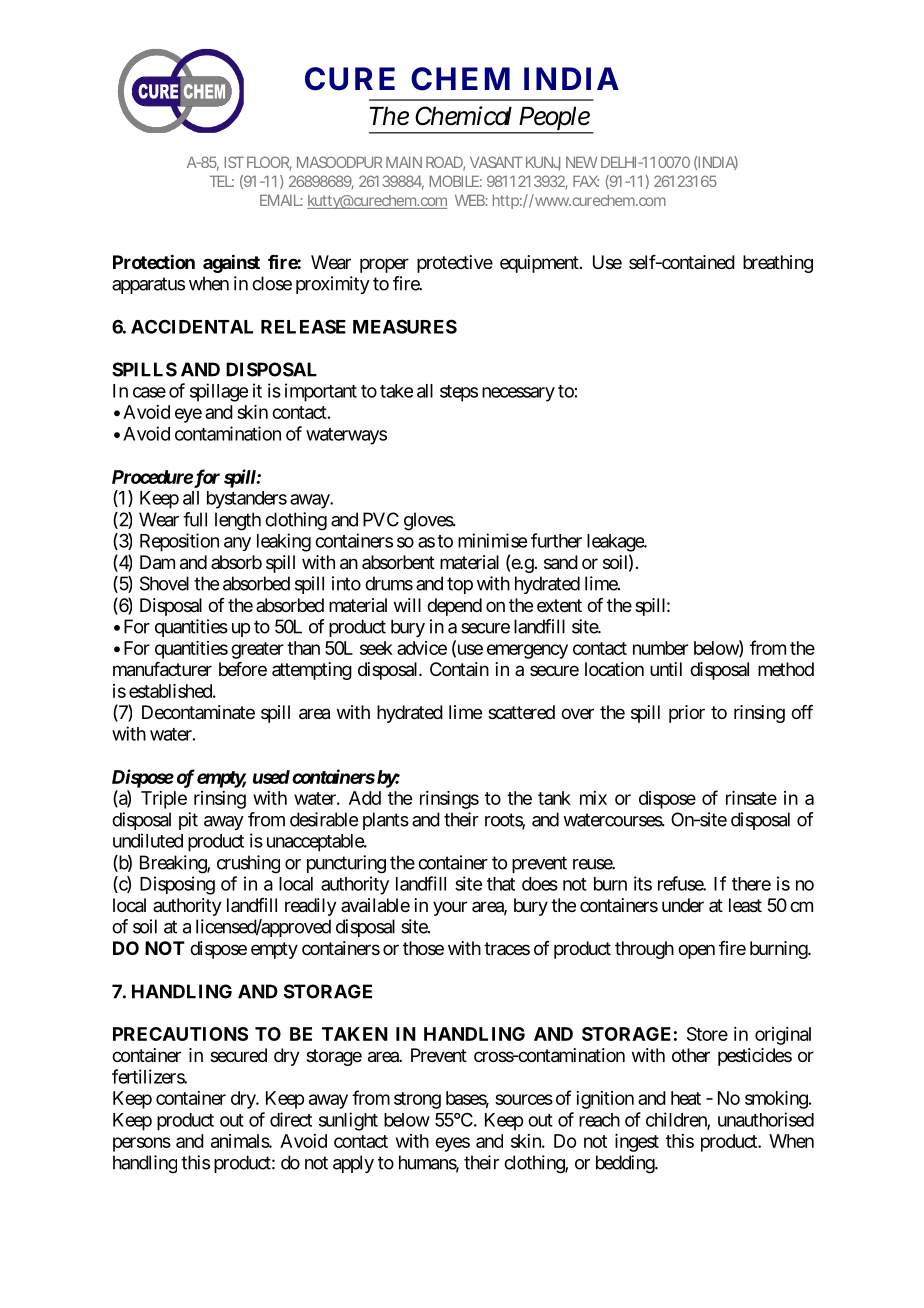 The width and height of the page is (924, 1308). Describe the element at coordinates (291, 1119) in the page. I see `direct` at that location.
